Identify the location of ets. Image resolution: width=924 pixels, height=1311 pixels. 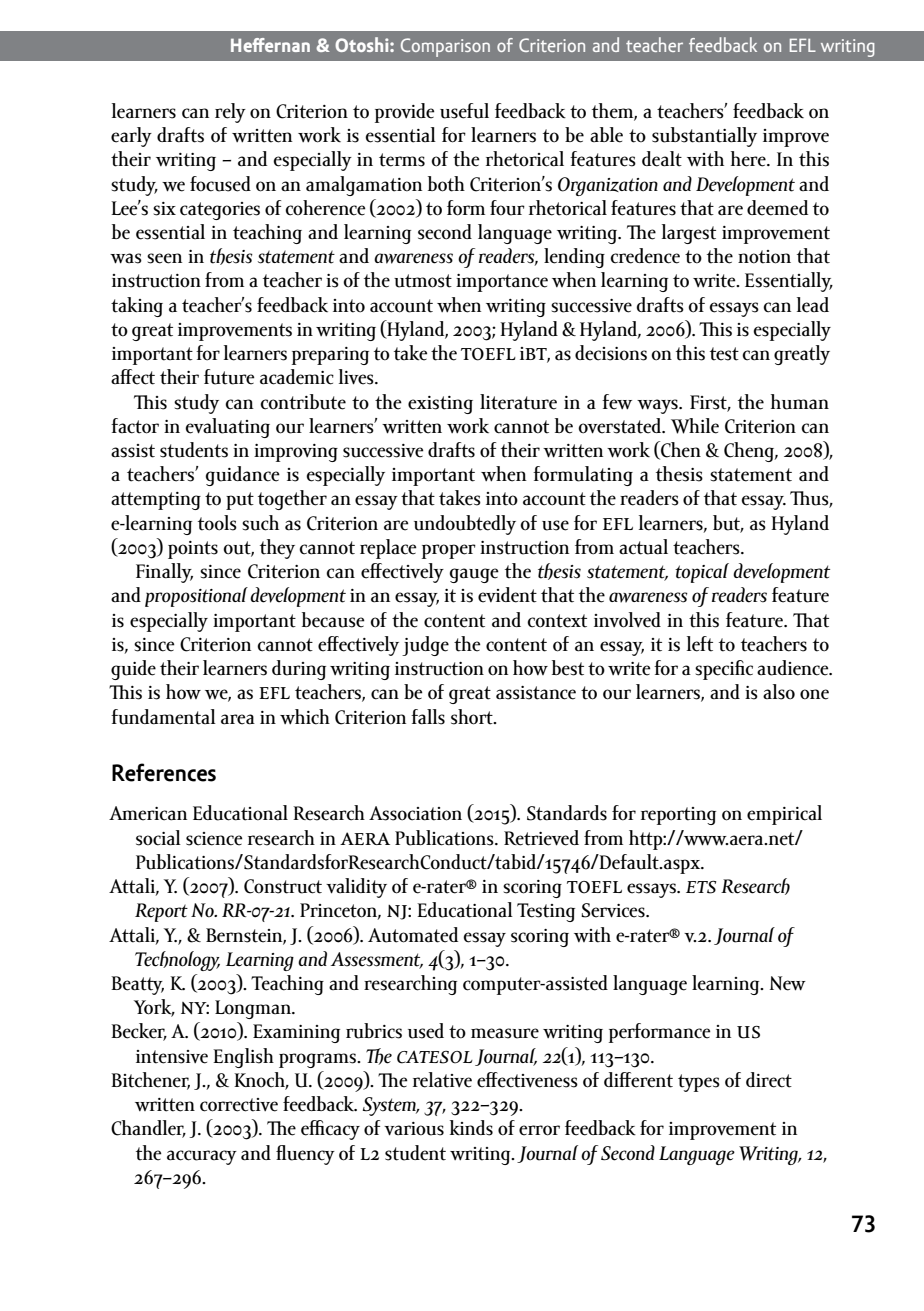
(701, 887).
